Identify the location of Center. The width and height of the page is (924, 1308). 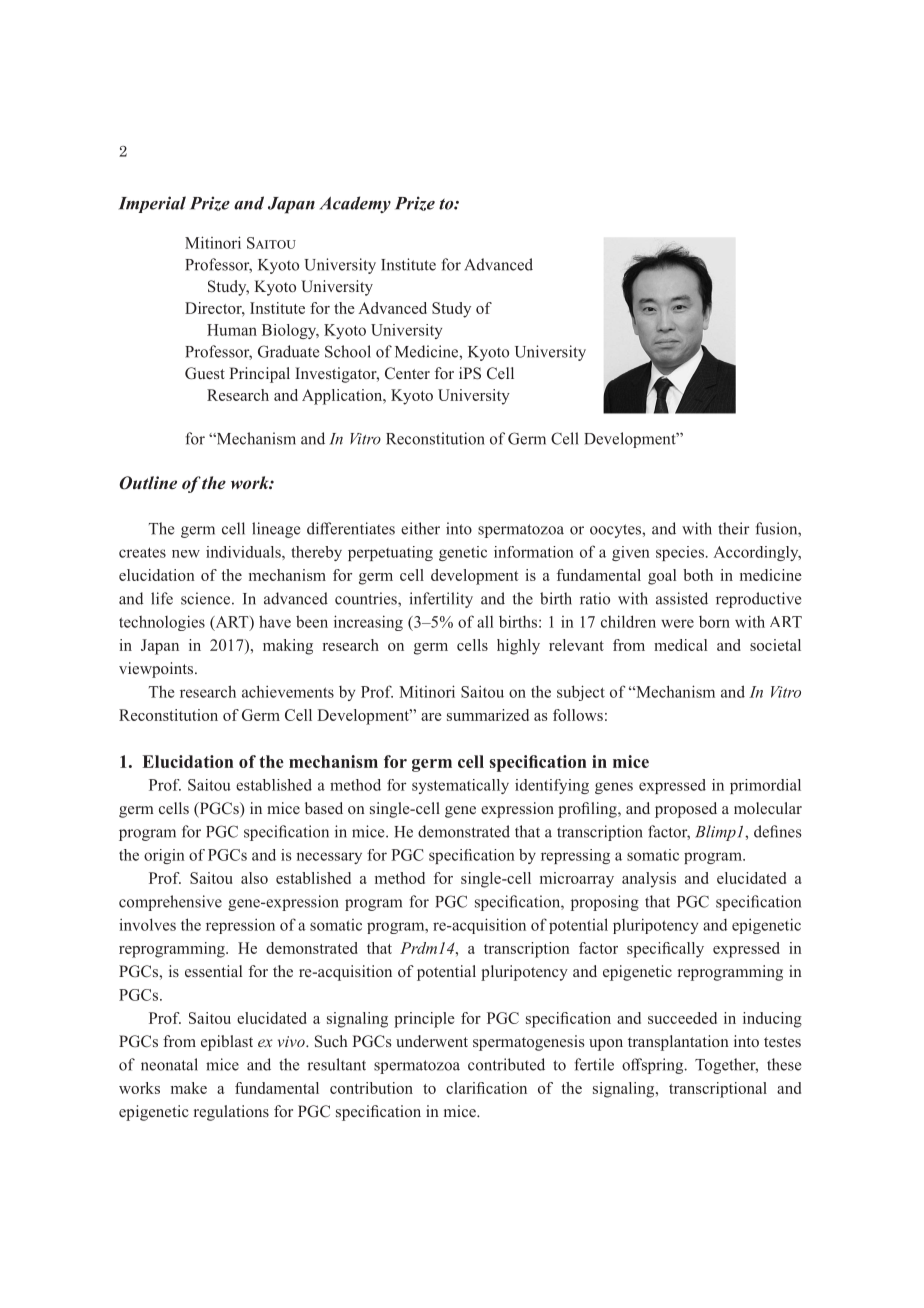
(407, 373).
